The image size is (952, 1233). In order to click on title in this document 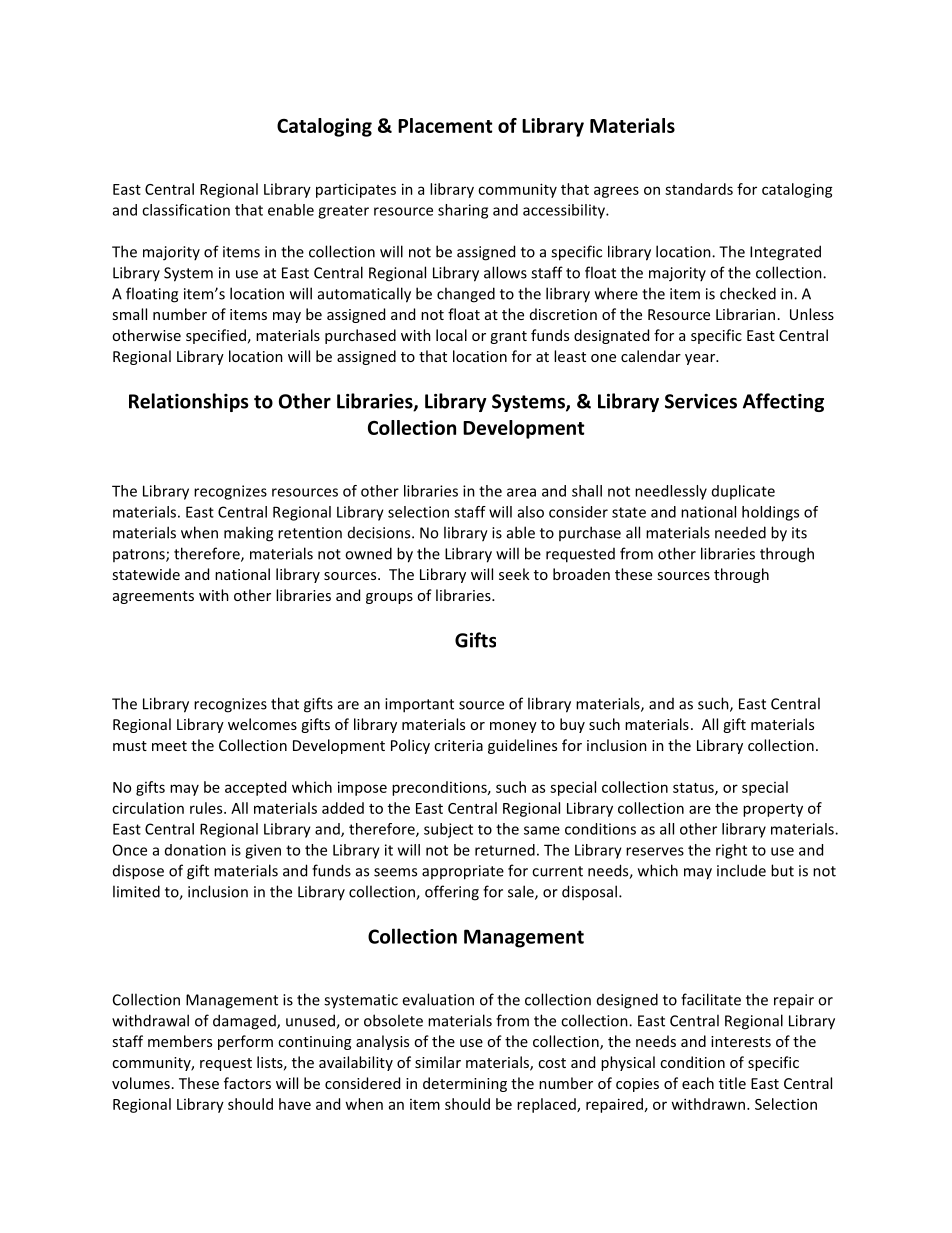, I will do `click(732, 1083)`.
